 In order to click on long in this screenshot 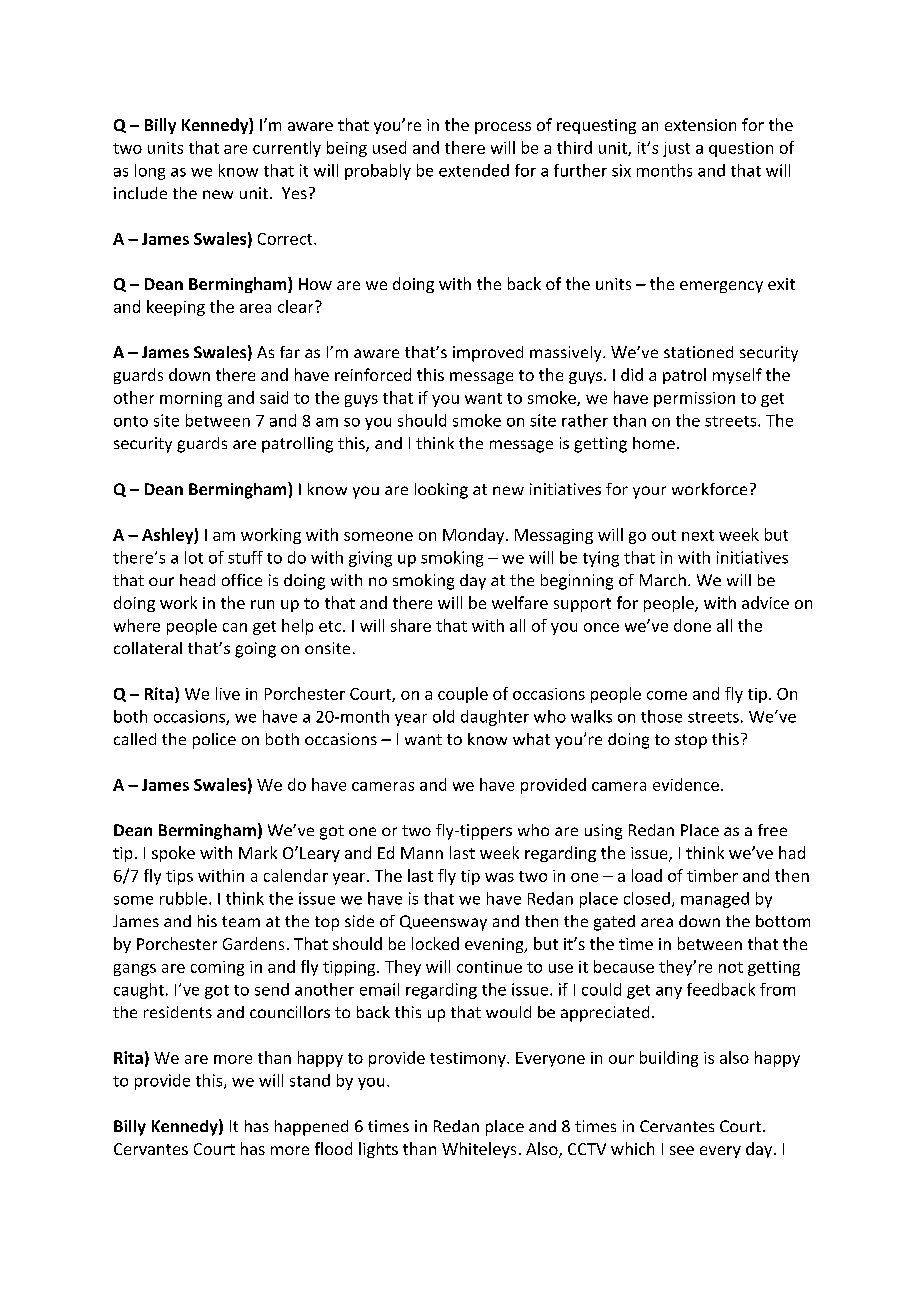, I will do `click(150, 172)`.
